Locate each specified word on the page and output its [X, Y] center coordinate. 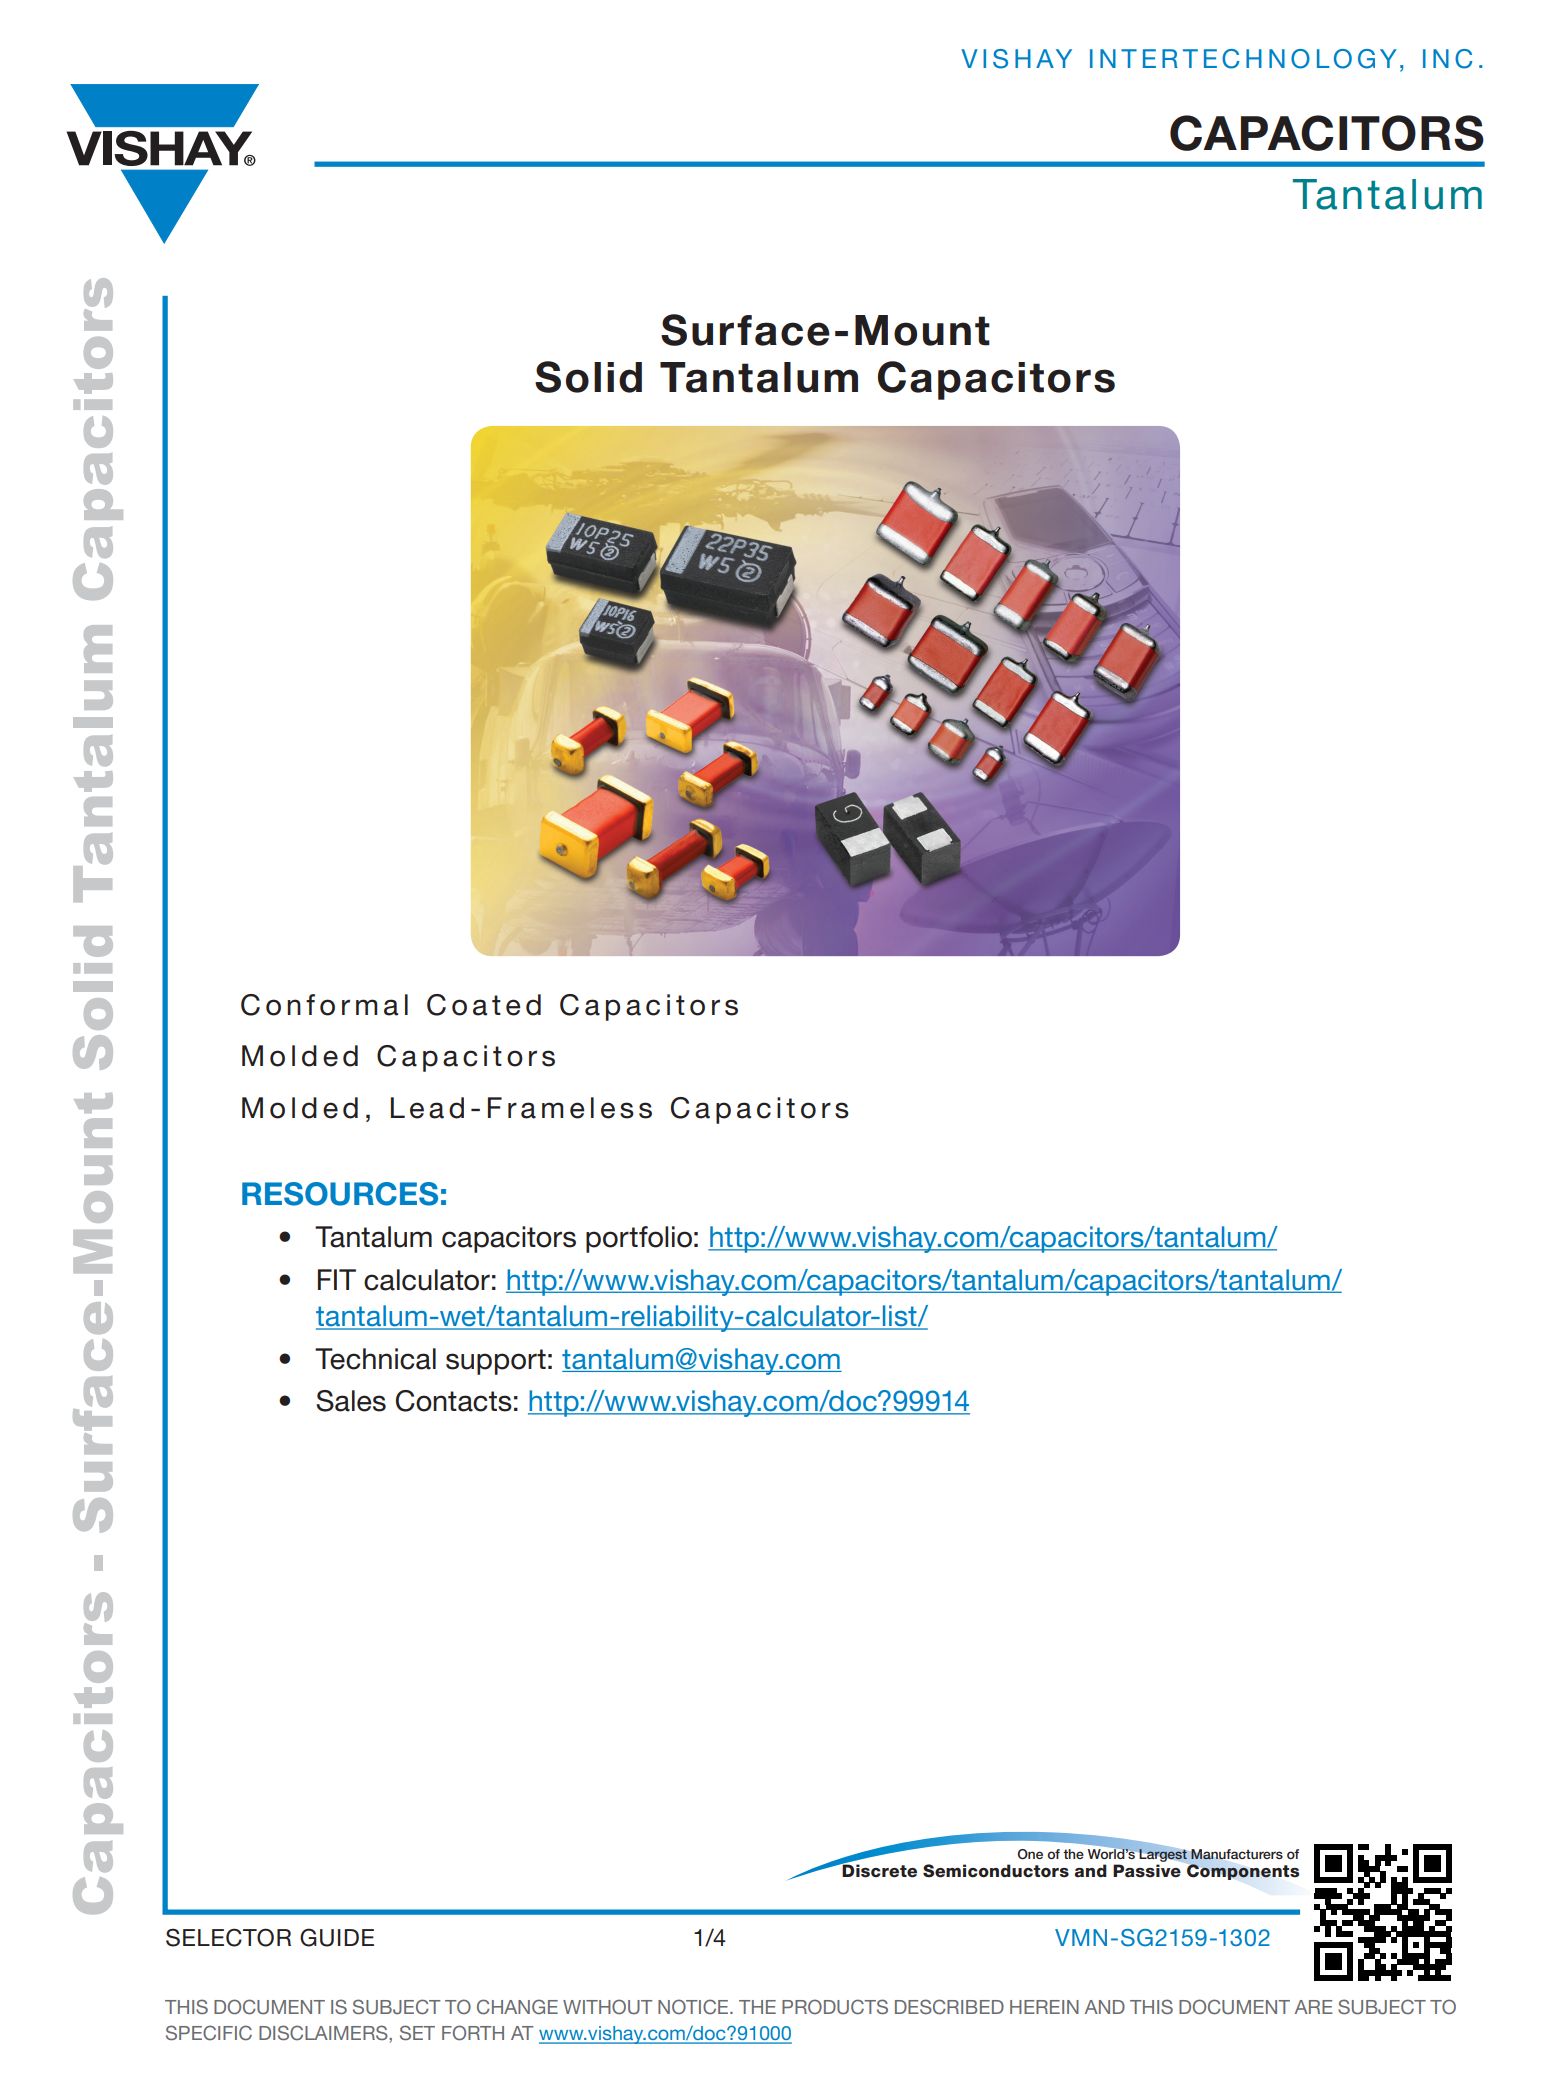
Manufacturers [1237, 1854]
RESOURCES [340, 1194]
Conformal [324, 1005]
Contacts [454, 1401]
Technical [375, 1359]
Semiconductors [996, 1871]
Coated [484, 1005]
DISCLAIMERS [324, 2033]
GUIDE [337, 1937]
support [496, 1362]
